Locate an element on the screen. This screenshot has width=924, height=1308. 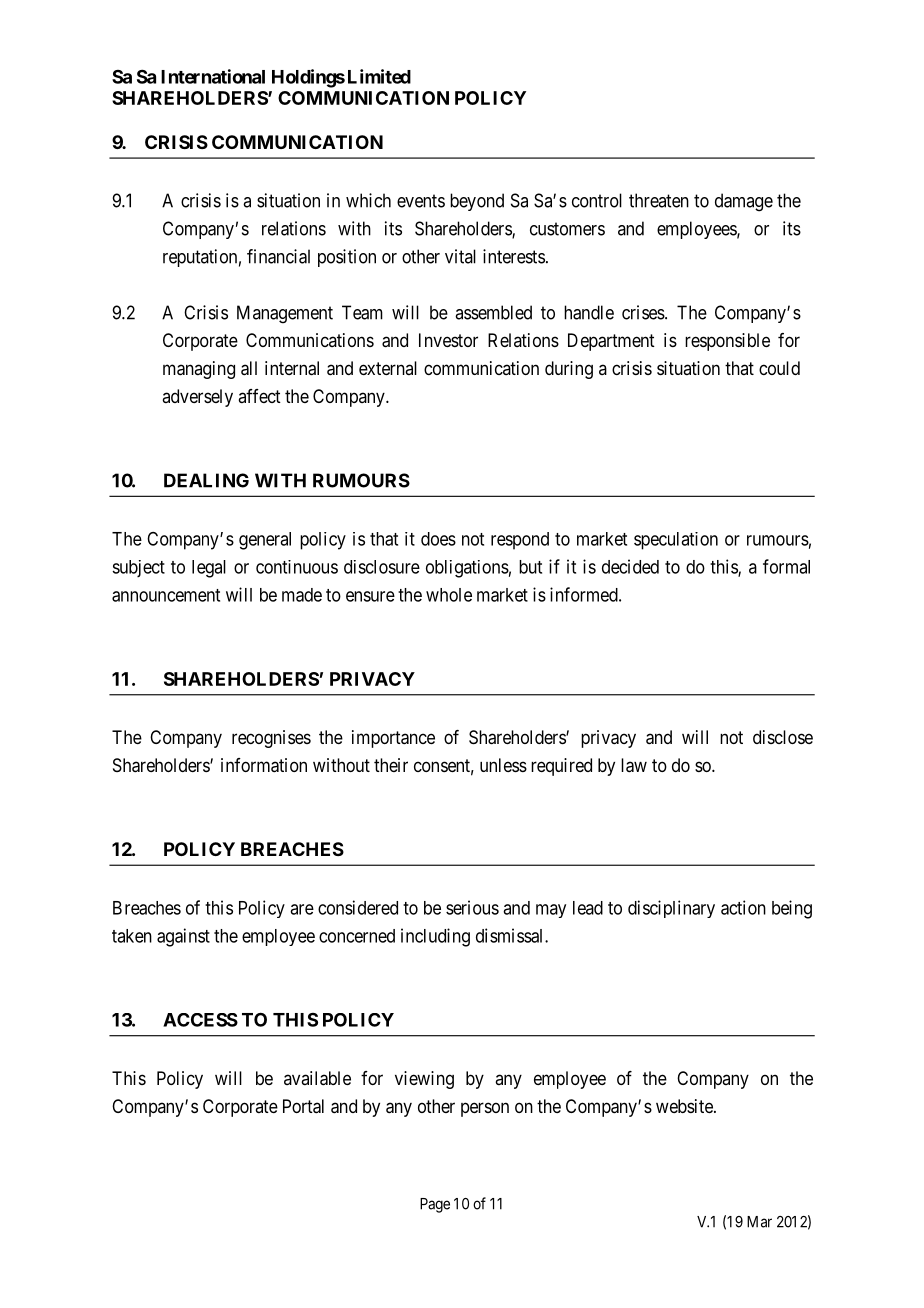
Page is located at coordinates (435, 1205).
